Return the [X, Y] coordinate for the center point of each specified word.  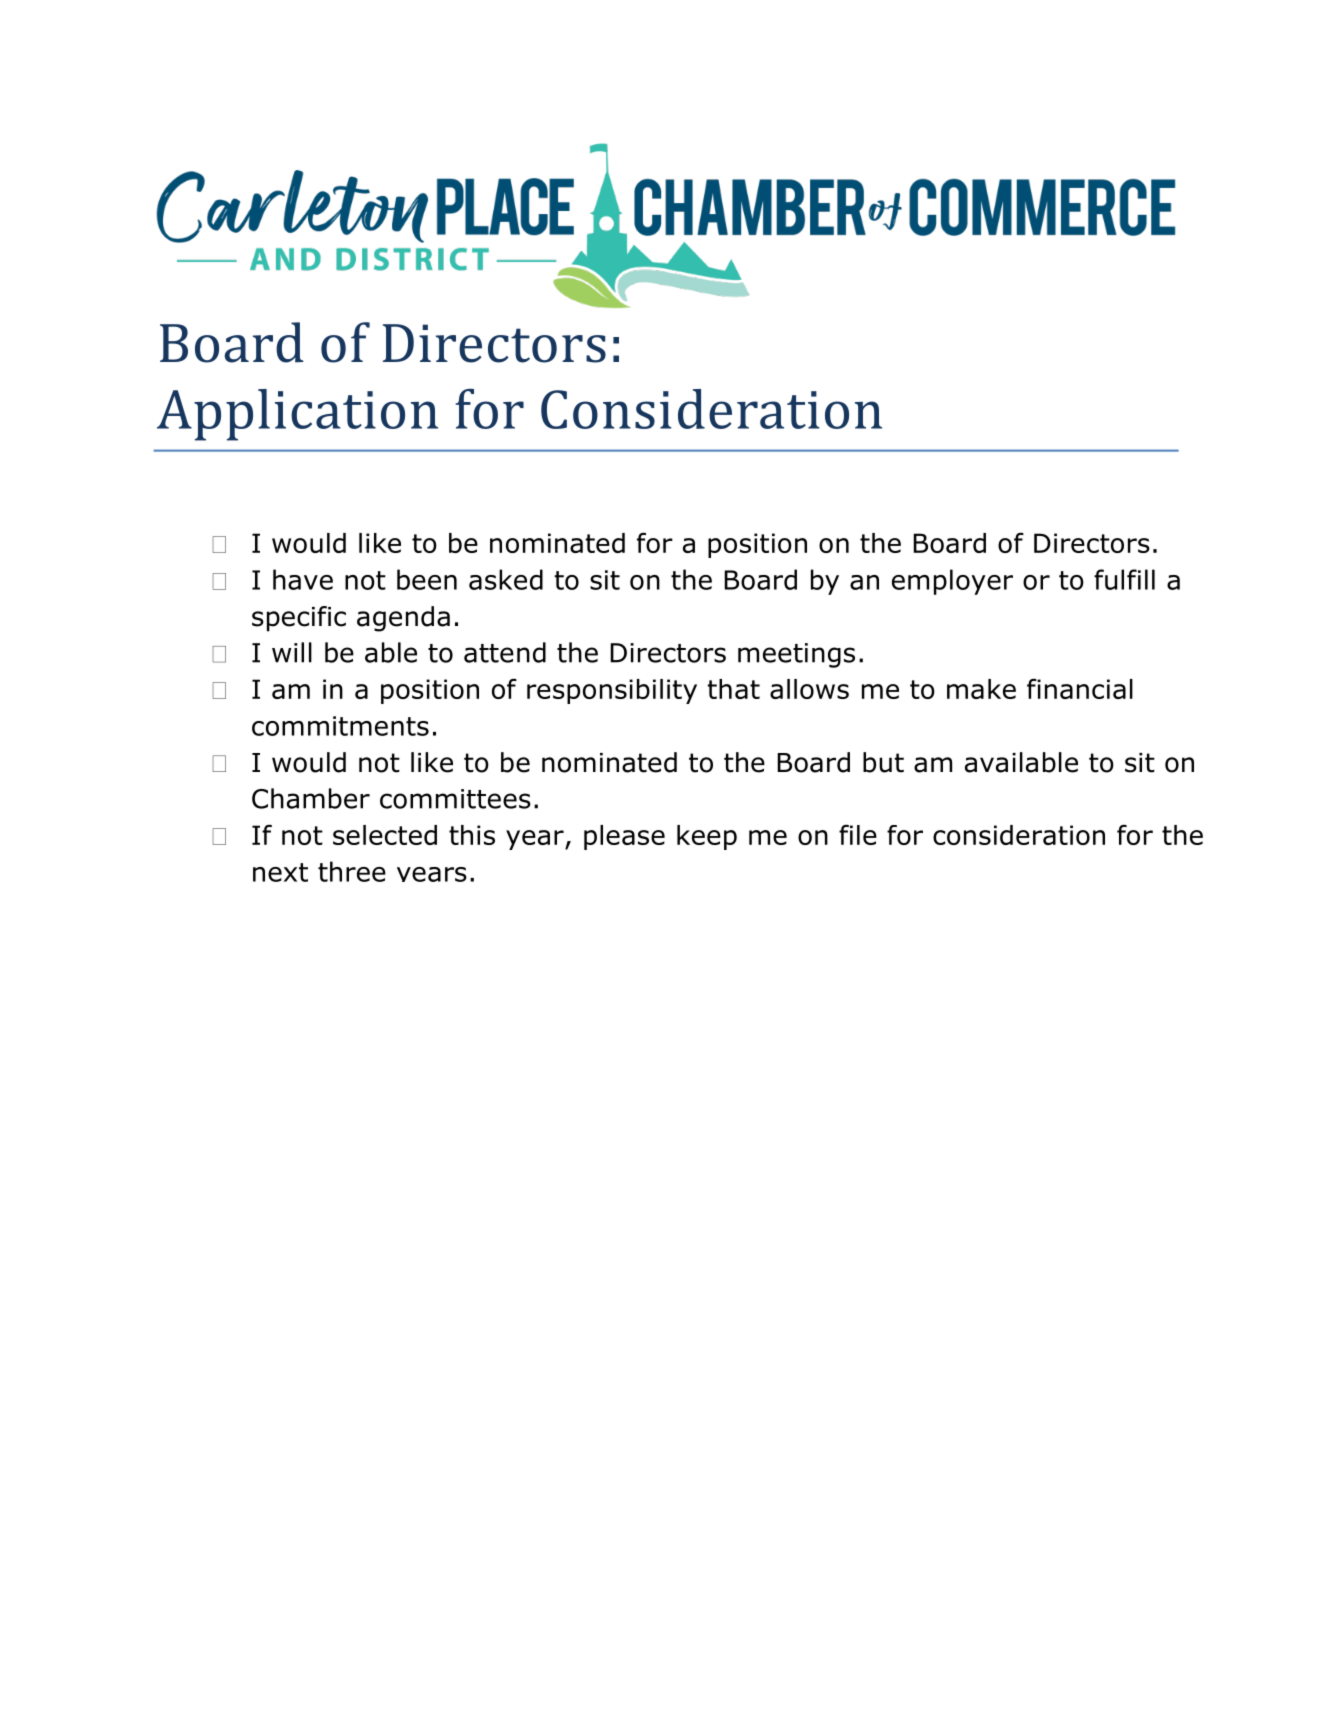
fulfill [1124, 579]
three [352, 871]
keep [707, 837]
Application [297, 415]
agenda [403, 619]
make [981, 689]
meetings [796, 655]
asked [506, 579]
